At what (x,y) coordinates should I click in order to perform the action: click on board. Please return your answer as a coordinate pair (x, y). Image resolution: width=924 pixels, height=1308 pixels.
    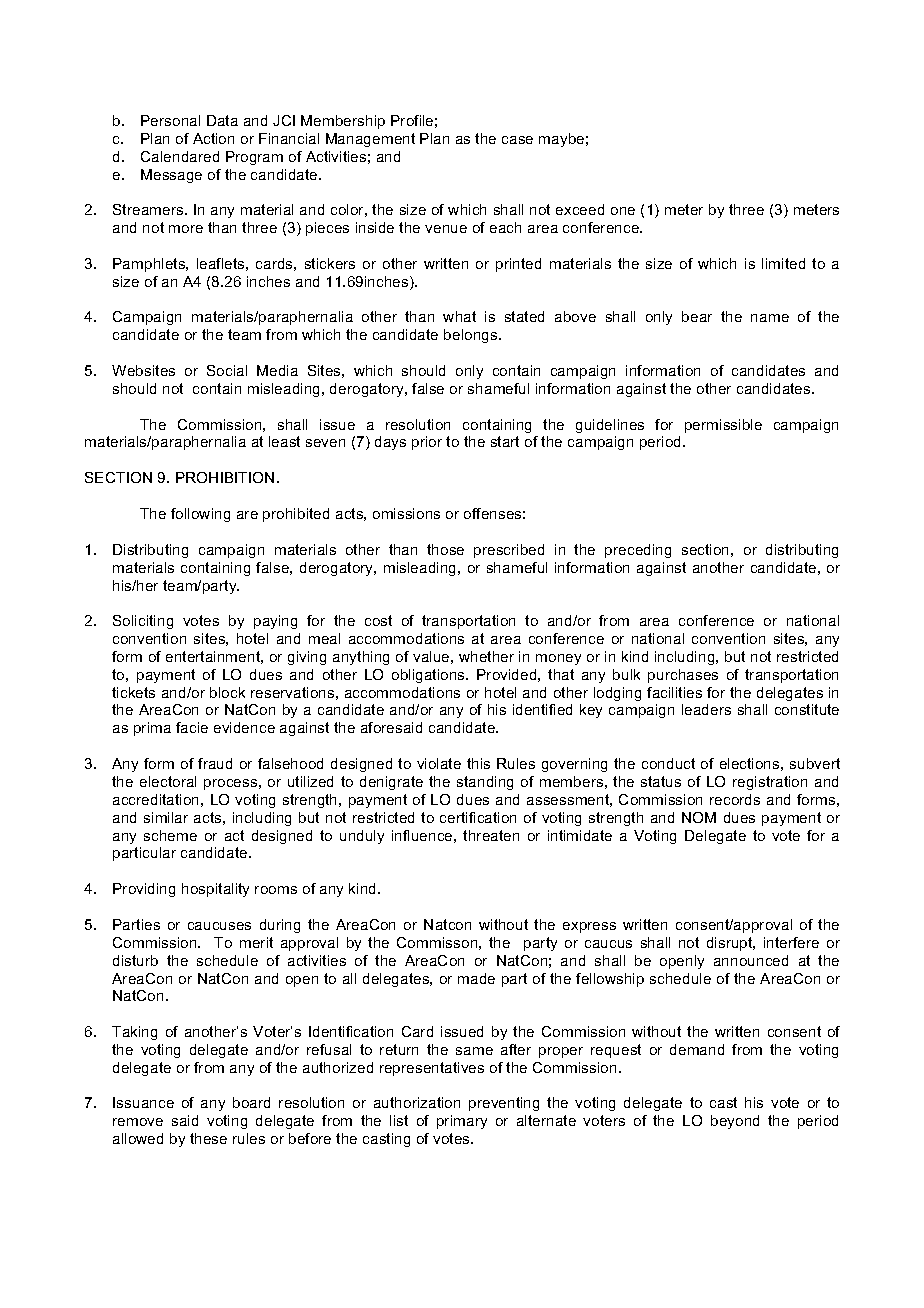
    Looking at the image, I should click on (251, 1102).
